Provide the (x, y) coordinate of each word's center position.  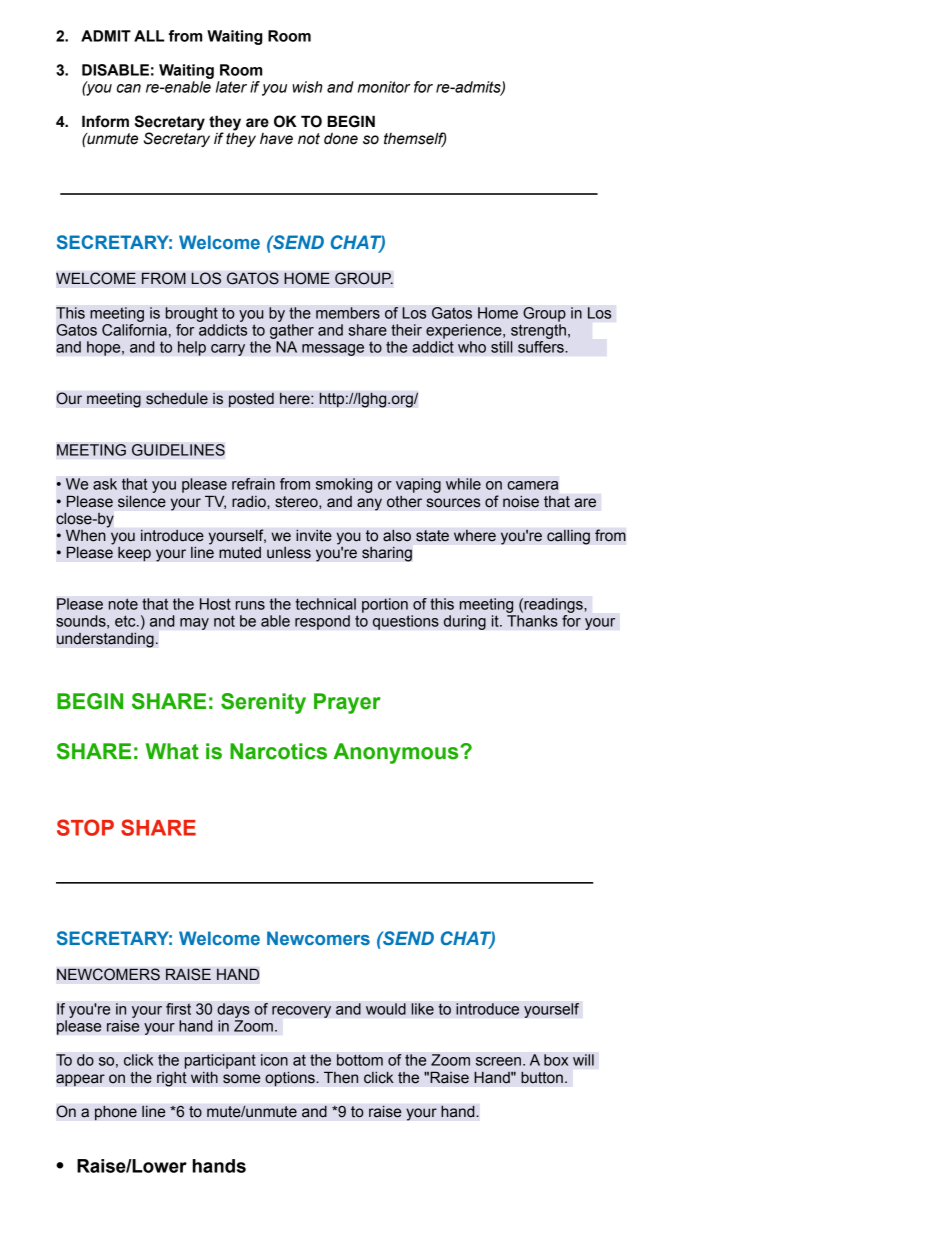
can (129, 88)
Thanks (532, 621)
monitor (384, 87)
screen (498, 1061)
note (123, 604)
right (172, 1079)
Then (341, 1078)
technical (325, 604)
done (341, 139)
